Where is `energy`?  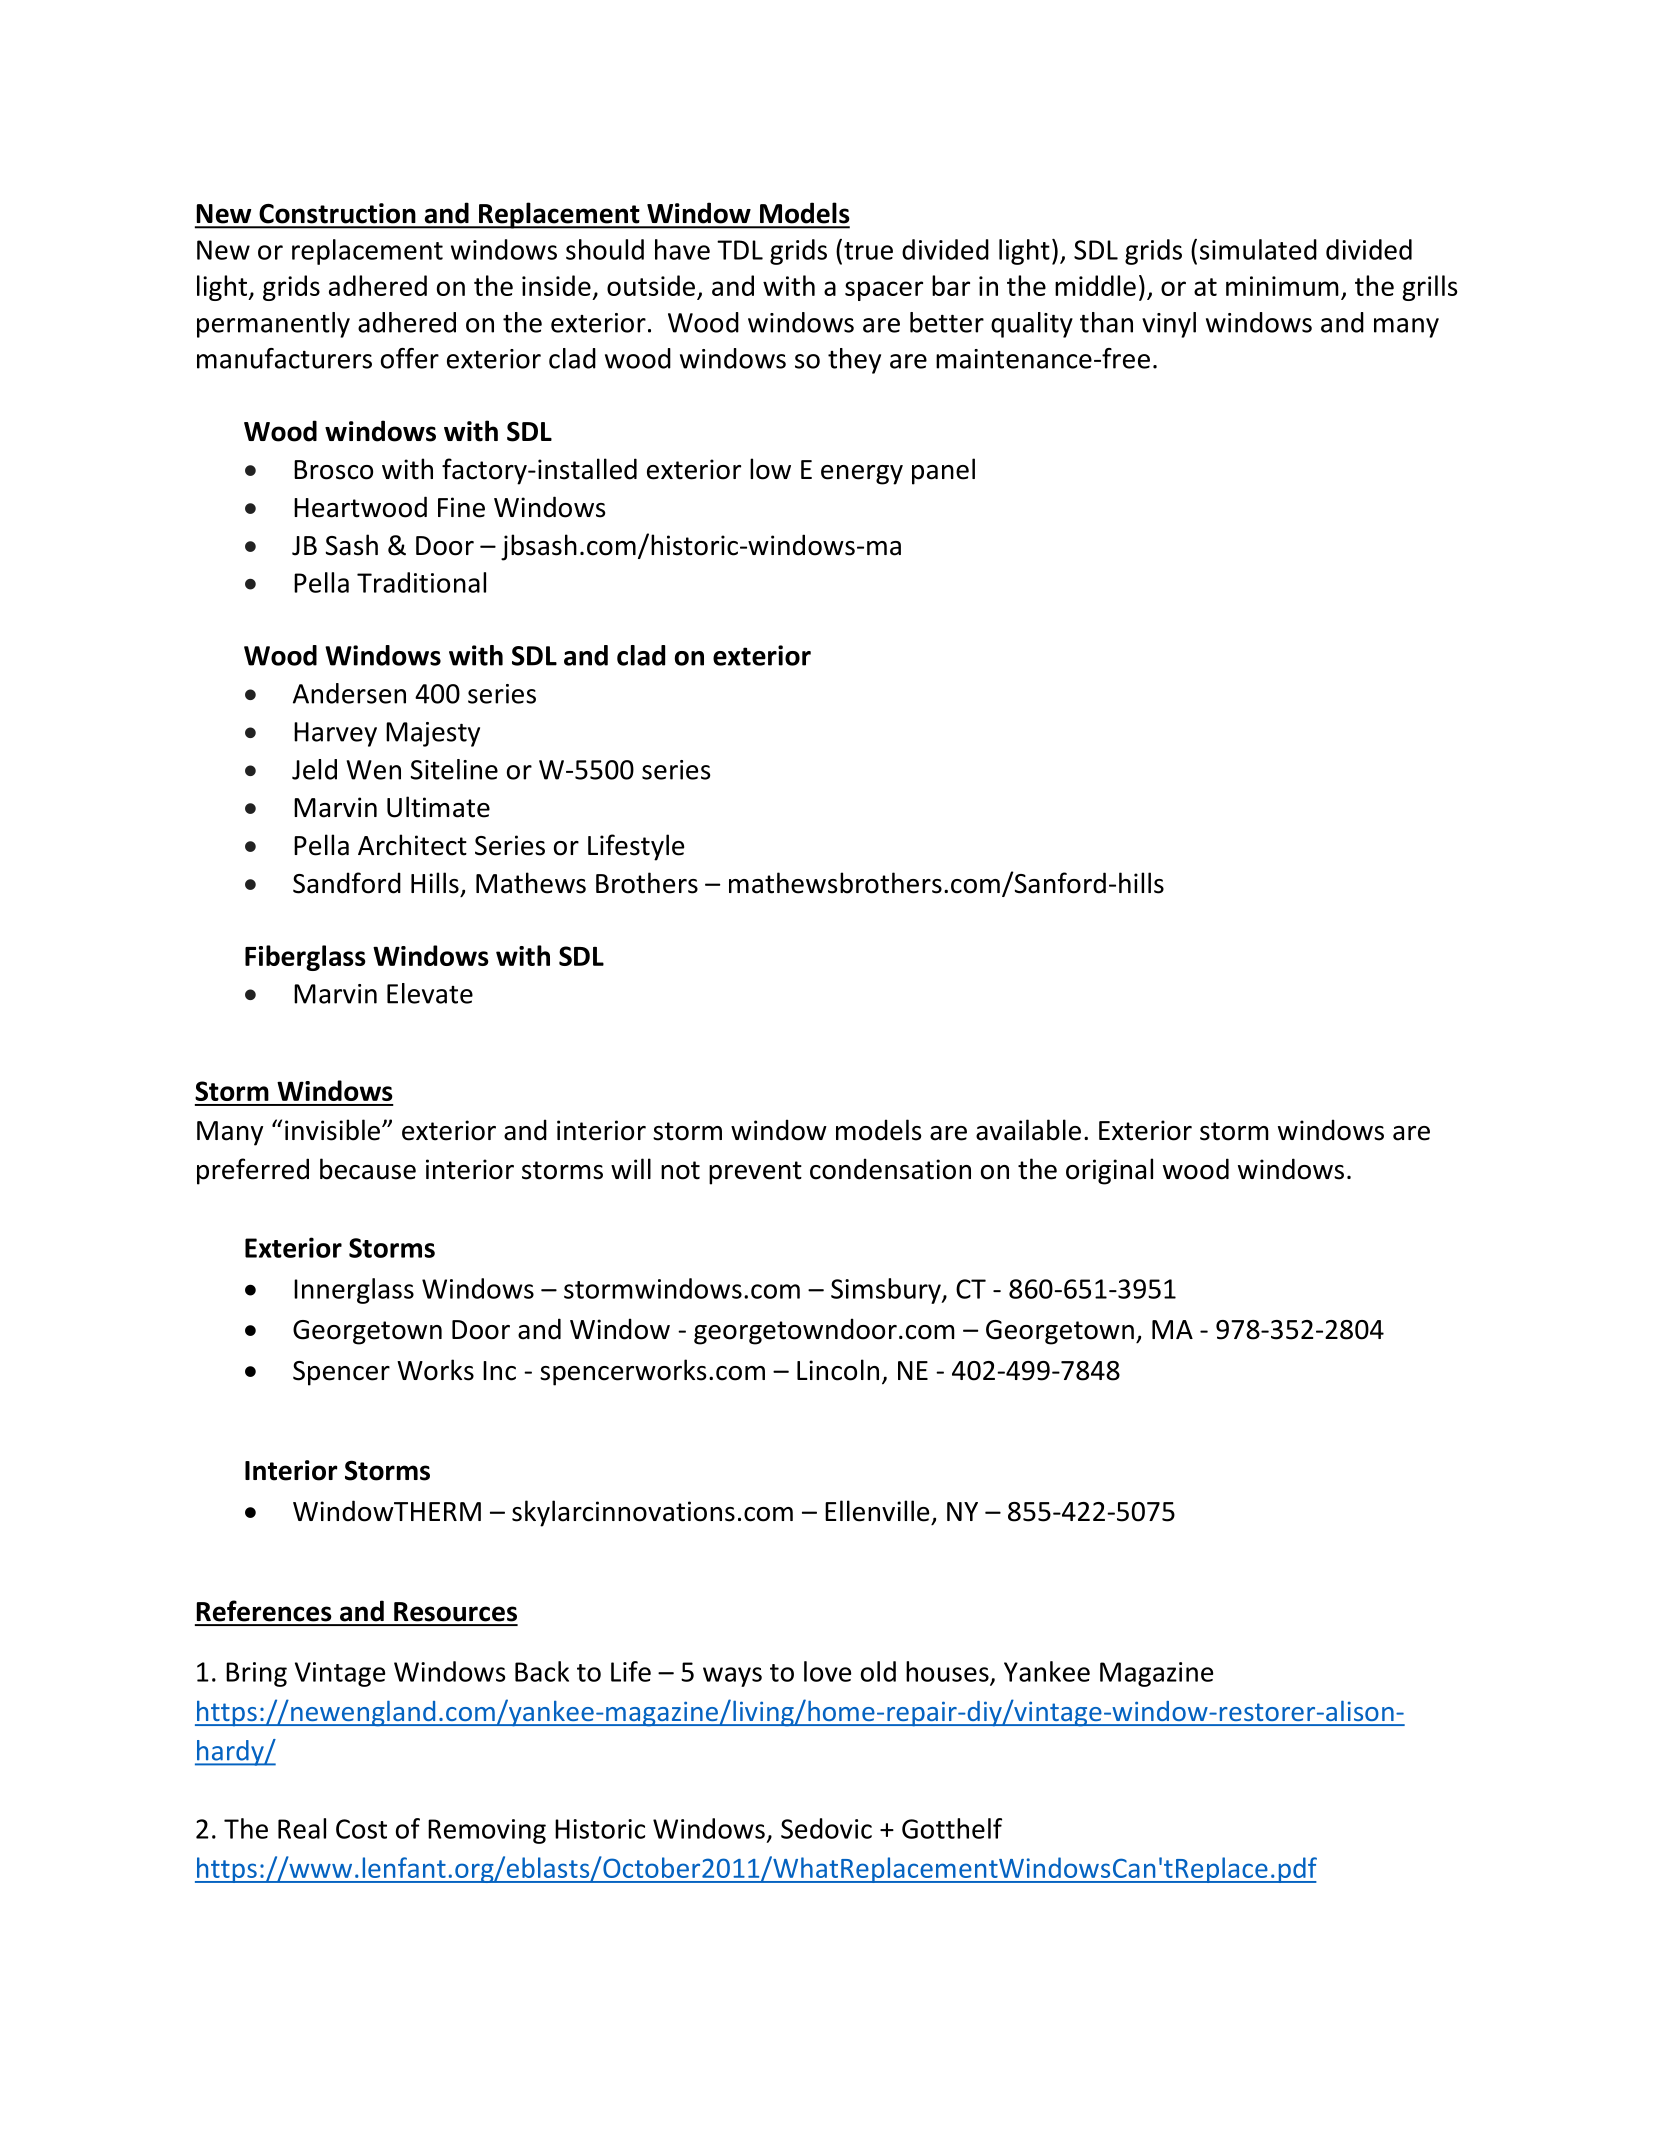 energy is located at coordinates (862, 475).
